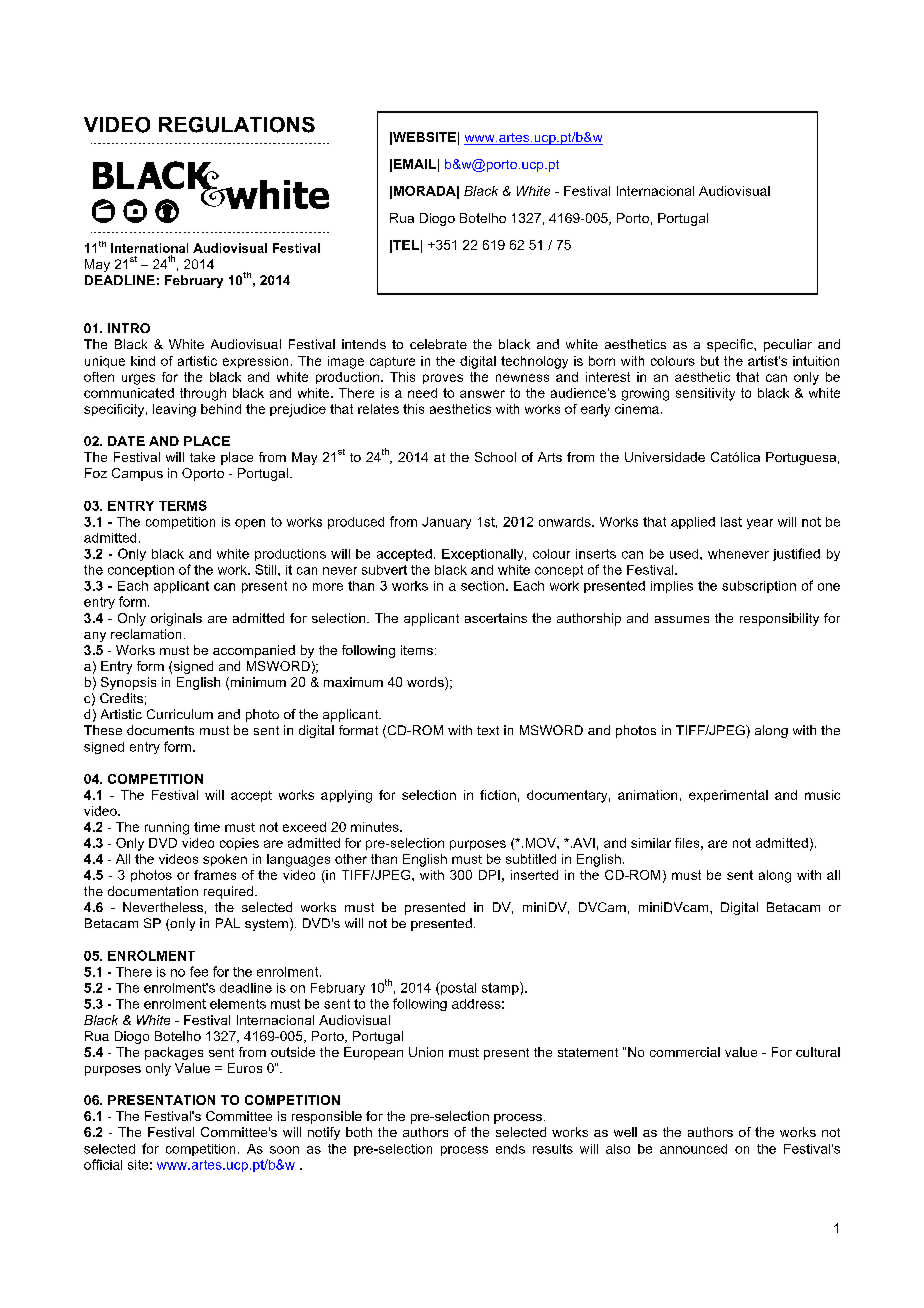 The height and width of the screenshot is (1308, 924). What do you see at coordinates (415, 164) in the screenshot?
I see `EMAIL` at bounding box center [415, 164].
